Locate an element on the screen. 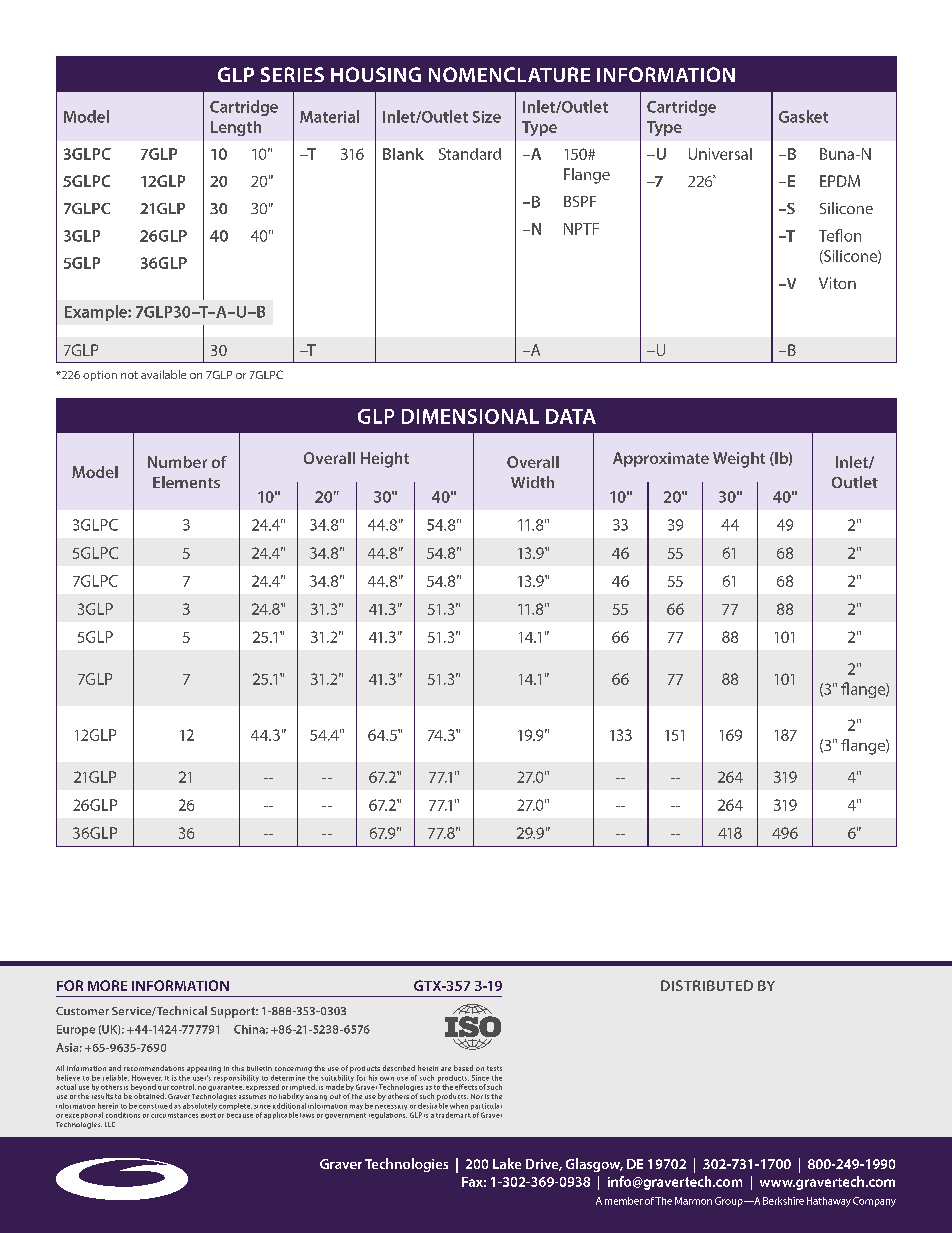 Image resolution: width=952 pixels, height=1233 pixels. Size is located at coordinates (487, 117).
